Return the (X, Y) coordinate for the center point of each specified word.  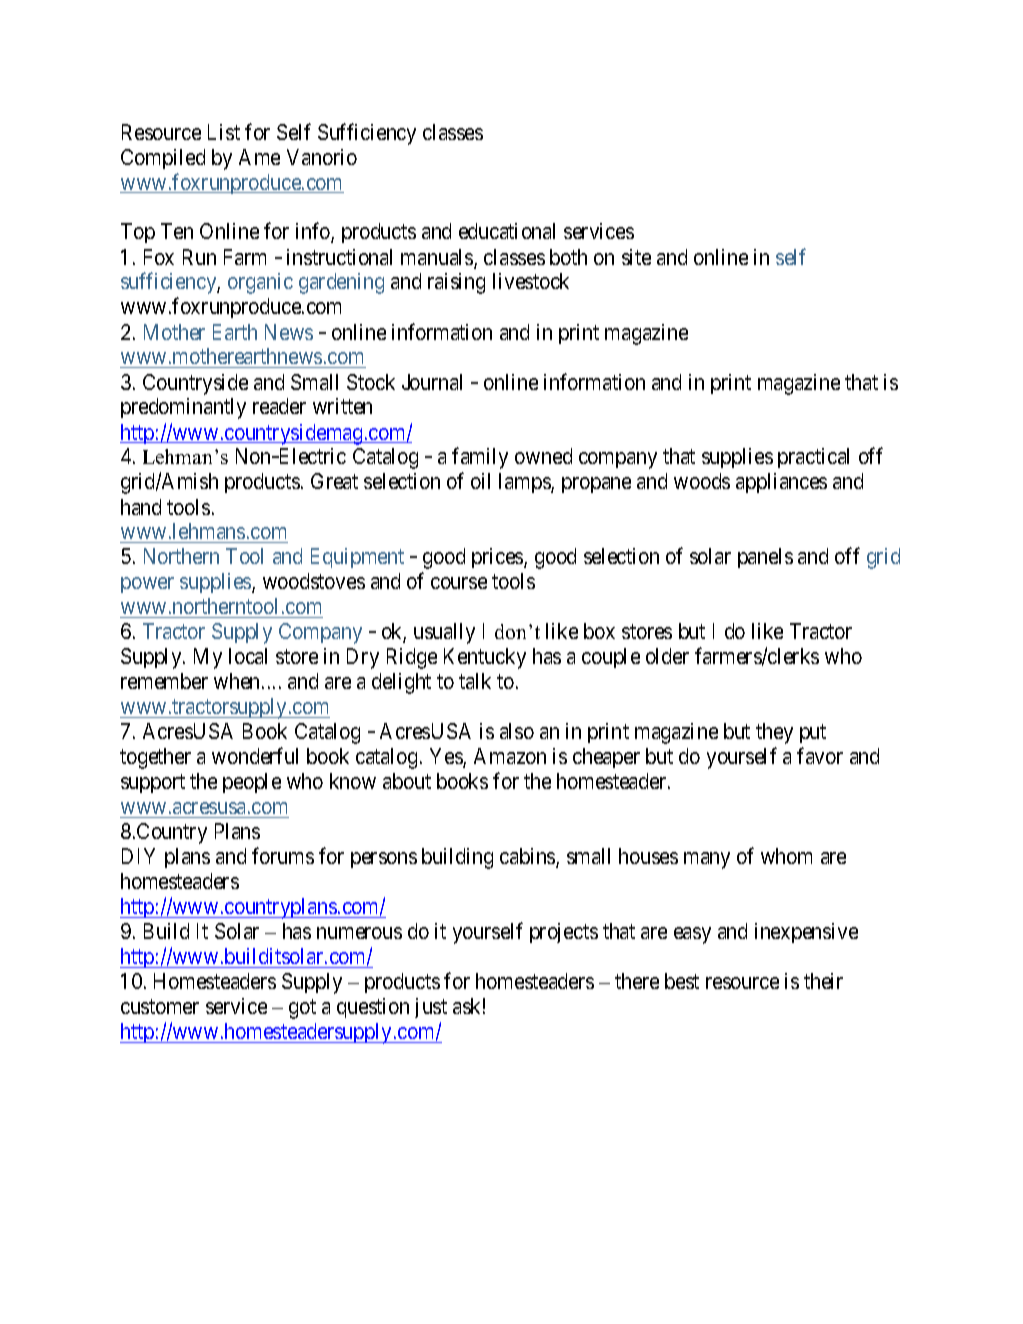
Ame (259, 157)
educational (507, 231)
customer (160, 1007)
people (252, 783)
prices (498, 558)
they (774, 733)
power (147, 585)
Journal (432, 382)
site (636, 257)
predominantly (183, 408)
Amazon (510, 756)
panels (765, 558)
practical (813, 458)
